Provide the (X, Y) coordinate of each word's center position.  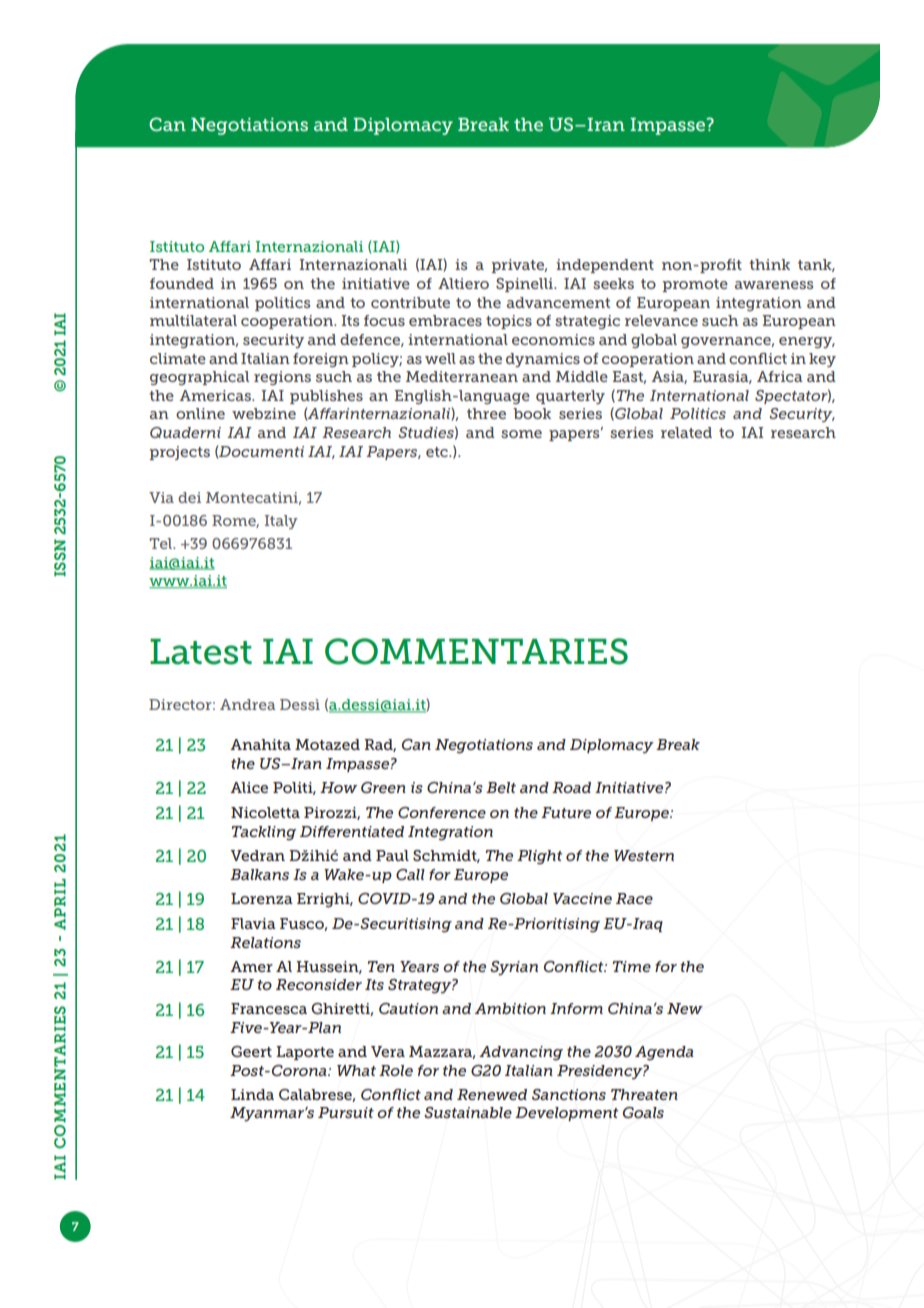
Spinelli (525, 285)
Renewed (492, 1094)
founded (182, 283)
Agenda (664, 1053)
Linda (252, 1094)
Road (571, 787)
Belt (501, 787)
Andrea (248, 704)
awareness (774, 285)
